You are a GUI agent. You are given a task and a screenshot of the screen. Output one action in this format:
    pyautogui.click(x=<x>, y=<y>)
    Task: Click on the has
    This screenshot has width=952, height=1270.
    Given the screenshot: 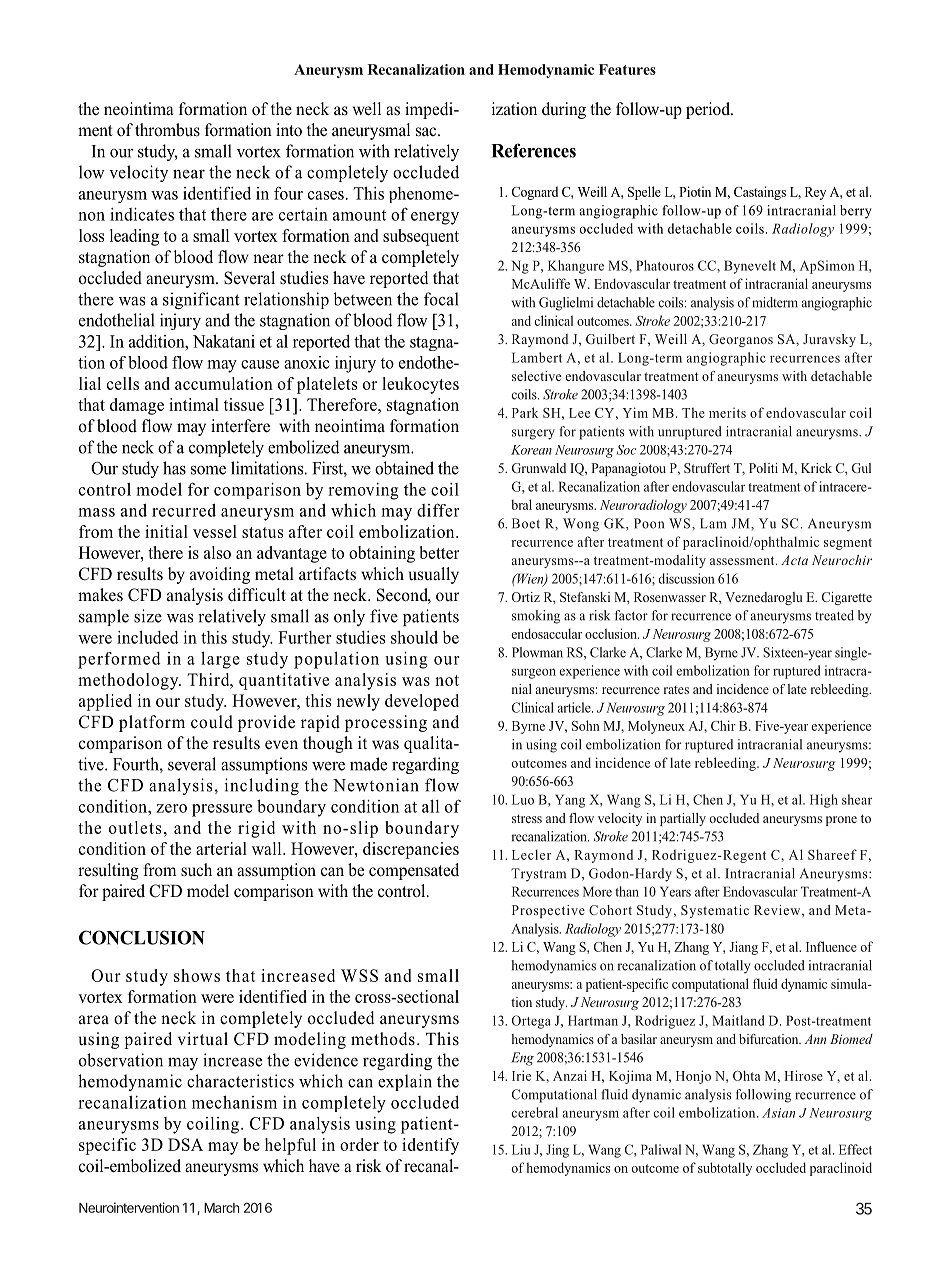 What is the action you would take?
    pyautogui.click(x=174, y=468)
